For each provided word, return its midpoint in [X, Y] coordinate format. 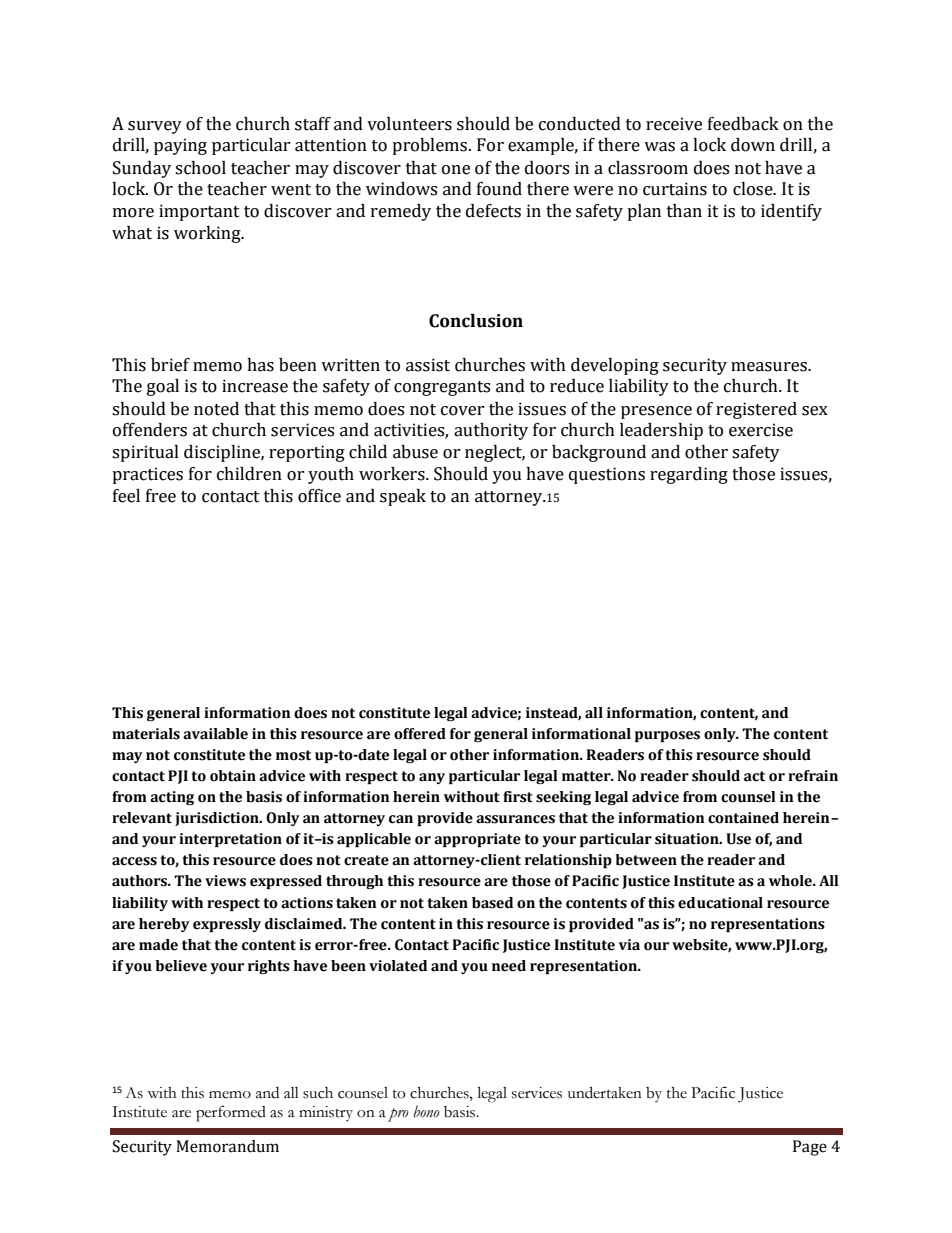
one [456, 170]
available [215, 734]
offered [420, 734]
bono [426, 1111]
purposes [667, 736]
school [200, 168]
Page [810, 1148]
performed [231, 1113]
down [753, 145]
